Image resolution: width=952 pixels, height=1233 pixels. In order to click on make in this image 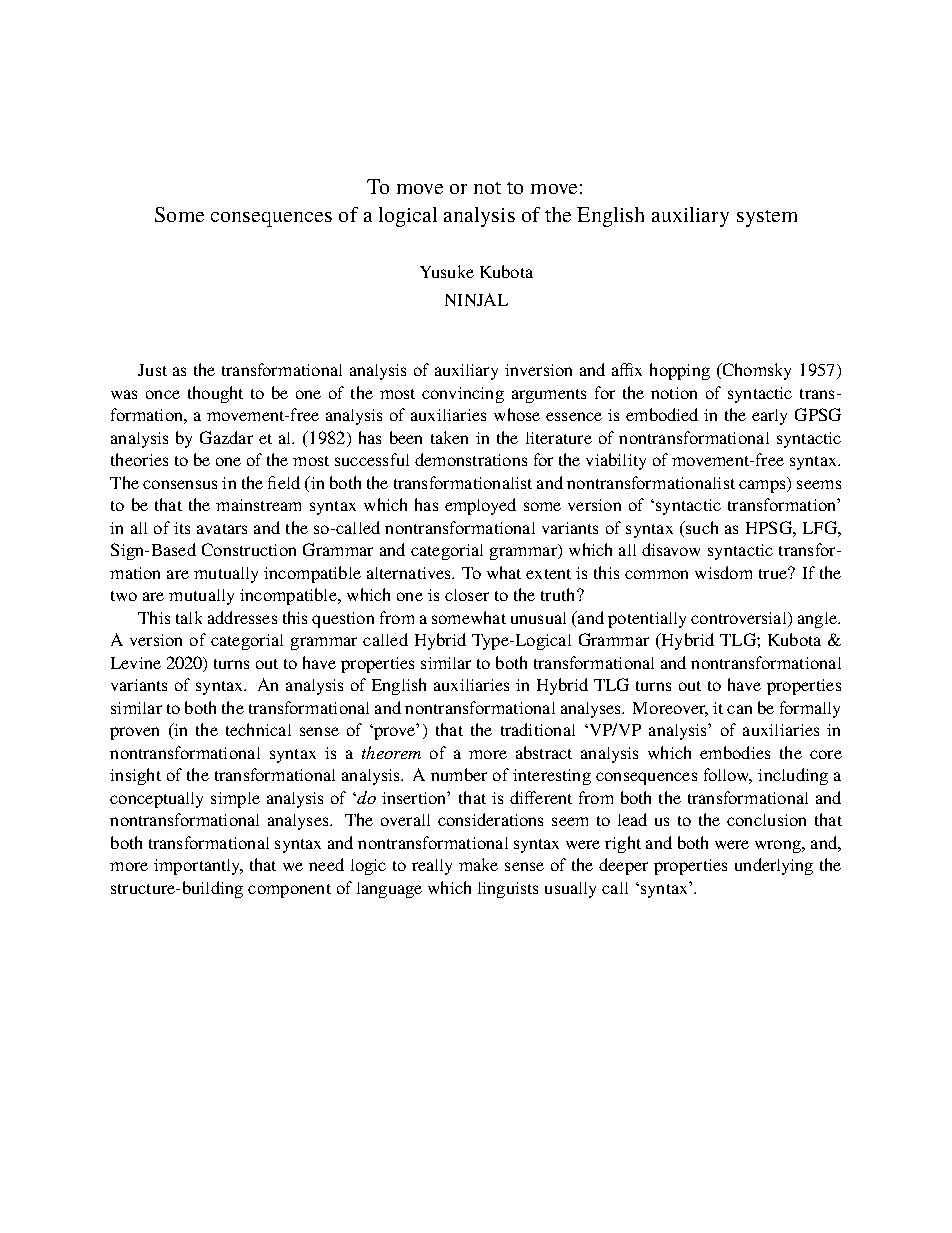, I will do `click(478, 864)`.
